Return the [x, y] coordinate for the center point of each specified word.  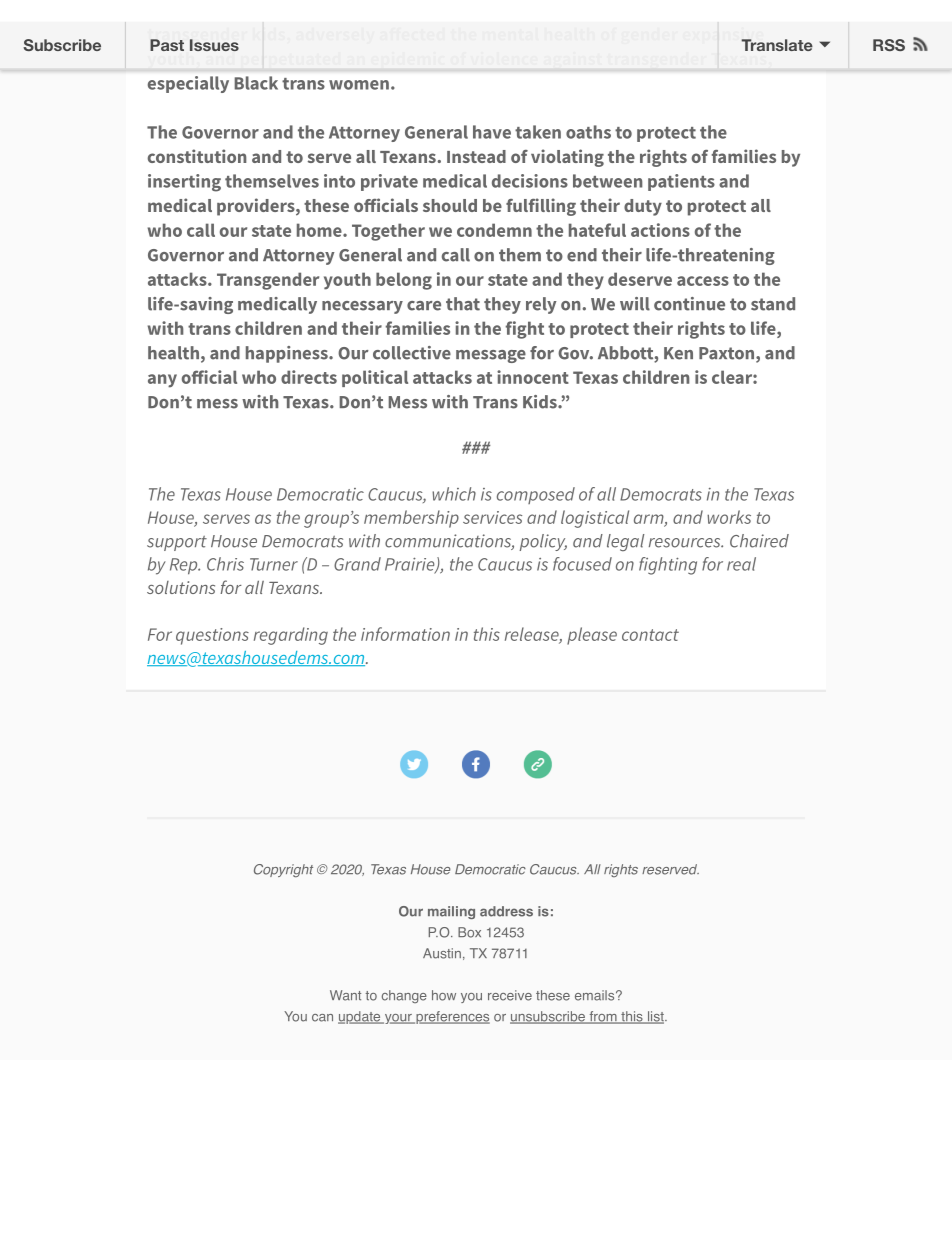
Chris [225, 564]
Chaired [759, 541]
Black [256, 83]
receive [510, 995]
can [322, 1018]
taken [538, 132]
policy [543, 542]
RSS [889, 45]
